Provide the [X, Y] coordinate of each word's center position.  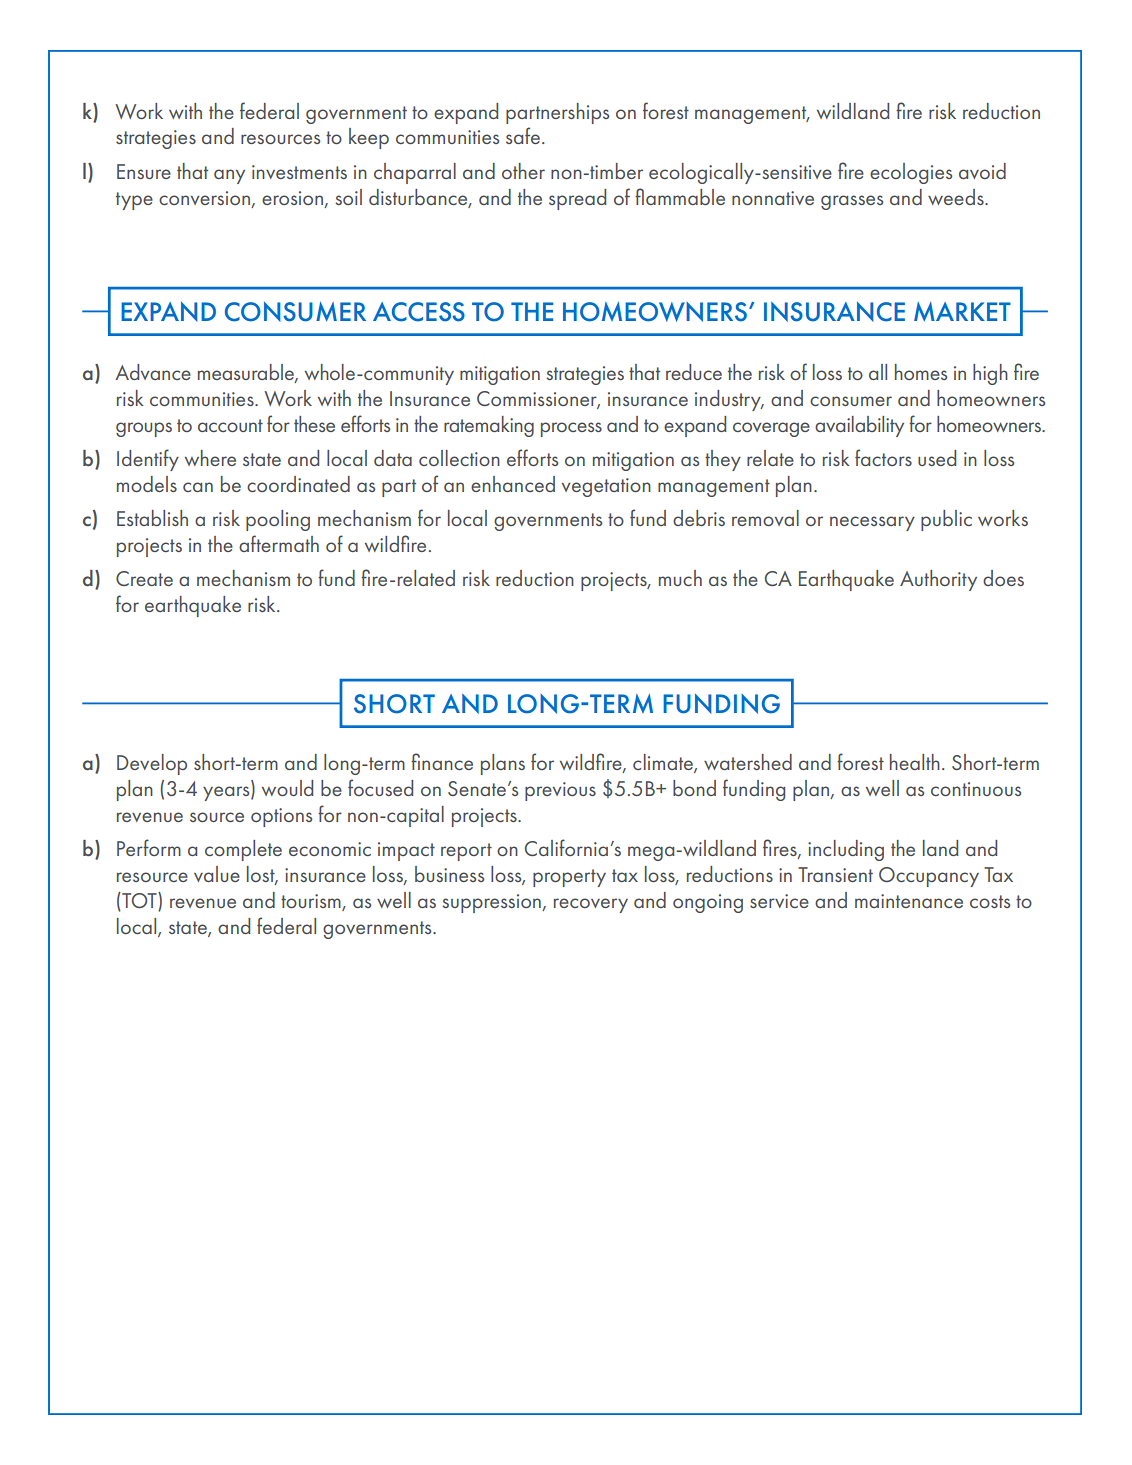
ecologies [911, 173]
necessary [872, 523]
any [229, 176]
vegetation [606, 487]
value [217, 874]
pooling [278, 520]
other [523, 171]
